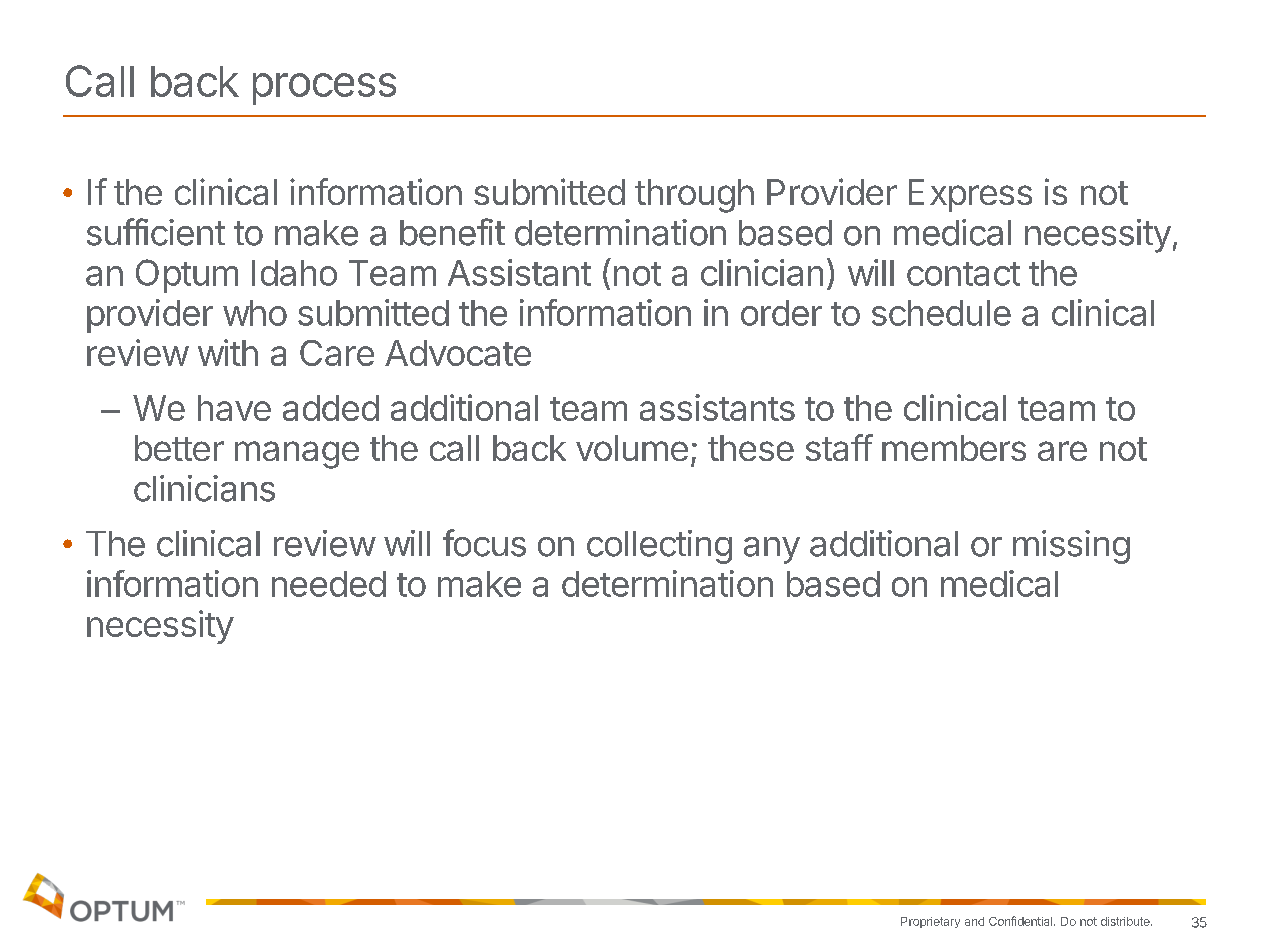  Describe the element at coordinates (1071, 547) in the screenshot. I see `missing` at that location.
